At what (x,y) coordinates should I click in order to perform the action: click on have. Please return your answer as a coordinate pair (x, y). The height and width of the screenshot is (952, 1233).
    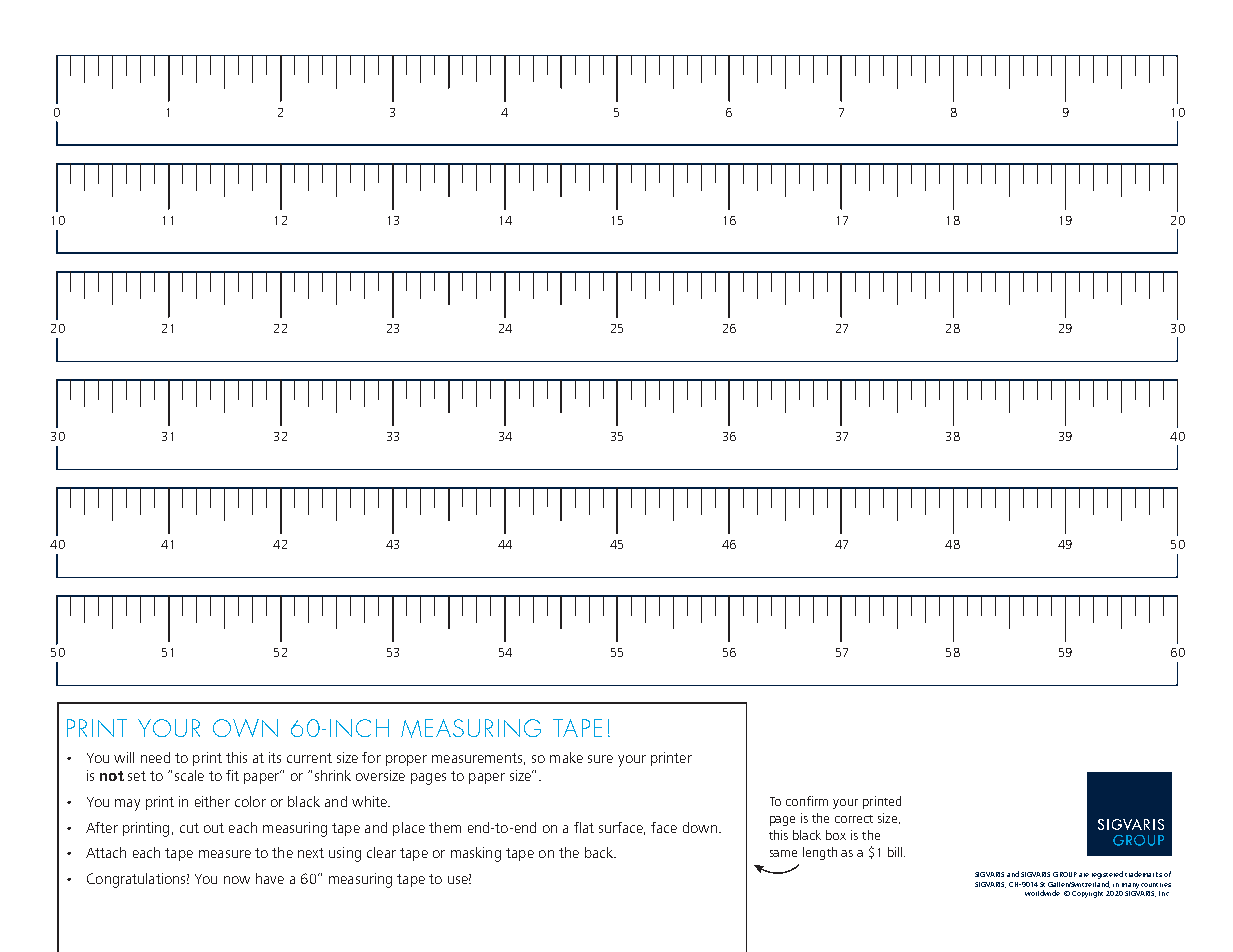
    Looking at the image, I should click on (270, 878).
